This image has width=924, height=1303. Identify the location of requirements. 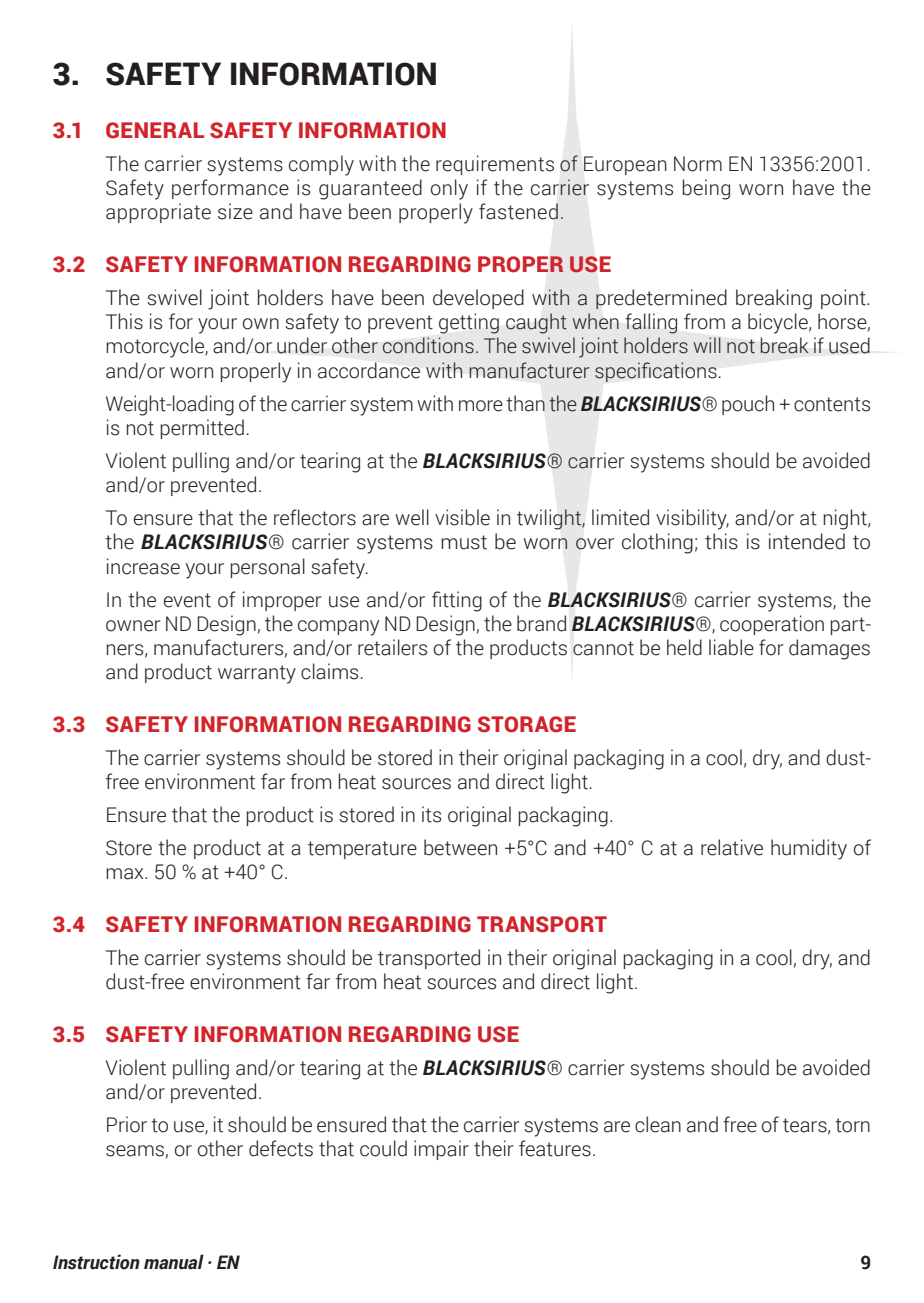
(495, 165).
